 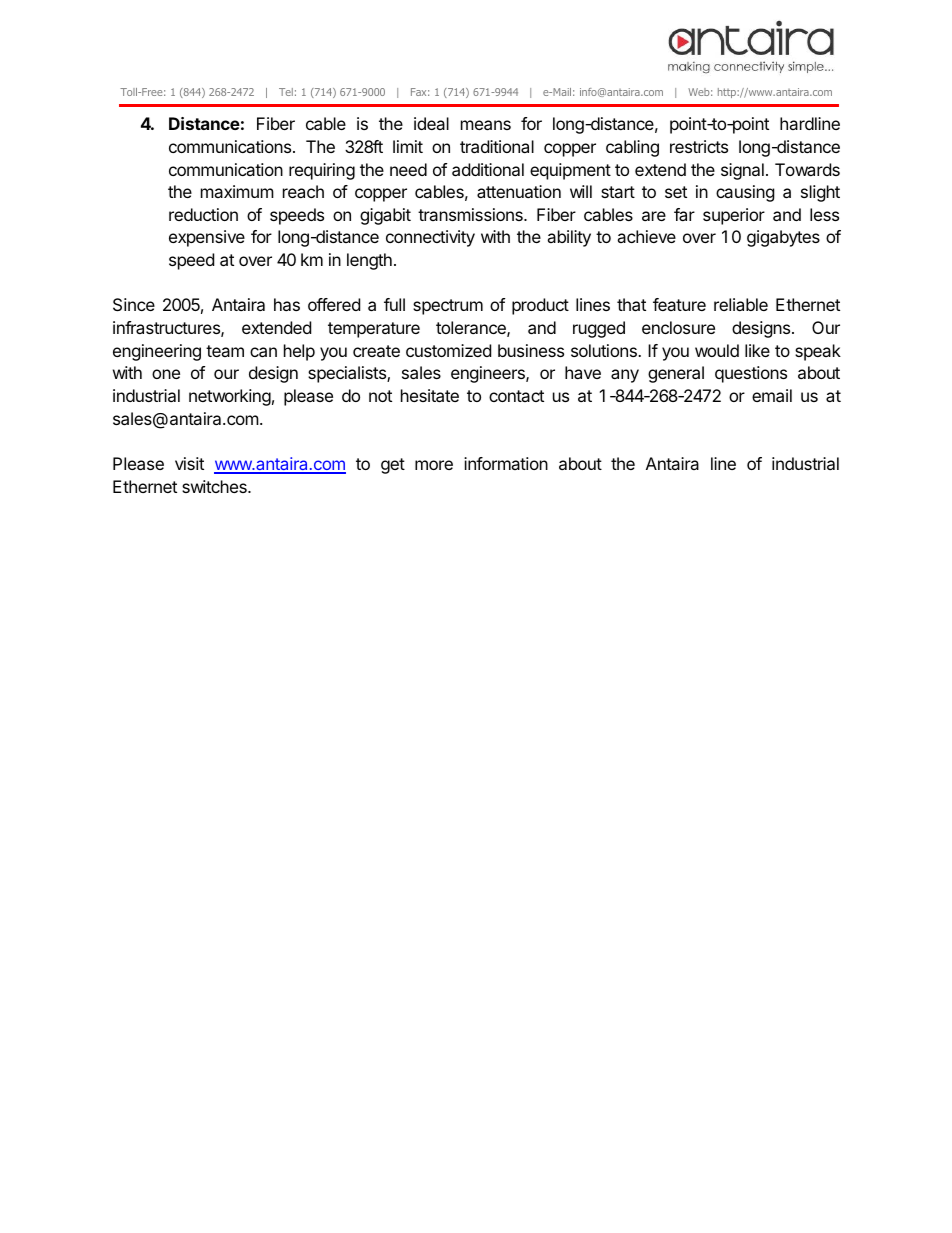 What do you see at coordinates (434, 465) in the screenshot?
I see `more` at bounding box center [434, 465].
